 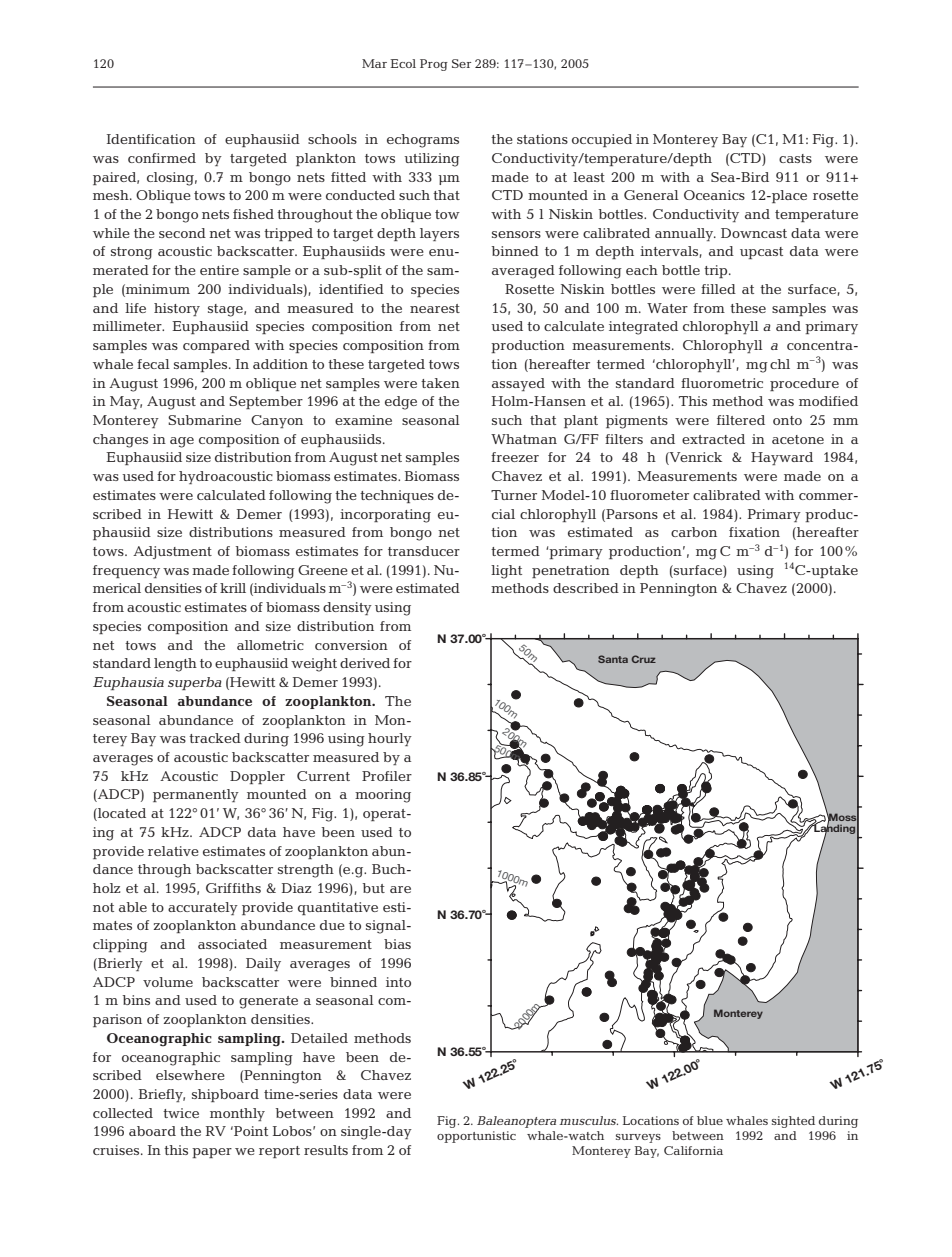 I want to click on Submarine, so click(x=204, y=420).
